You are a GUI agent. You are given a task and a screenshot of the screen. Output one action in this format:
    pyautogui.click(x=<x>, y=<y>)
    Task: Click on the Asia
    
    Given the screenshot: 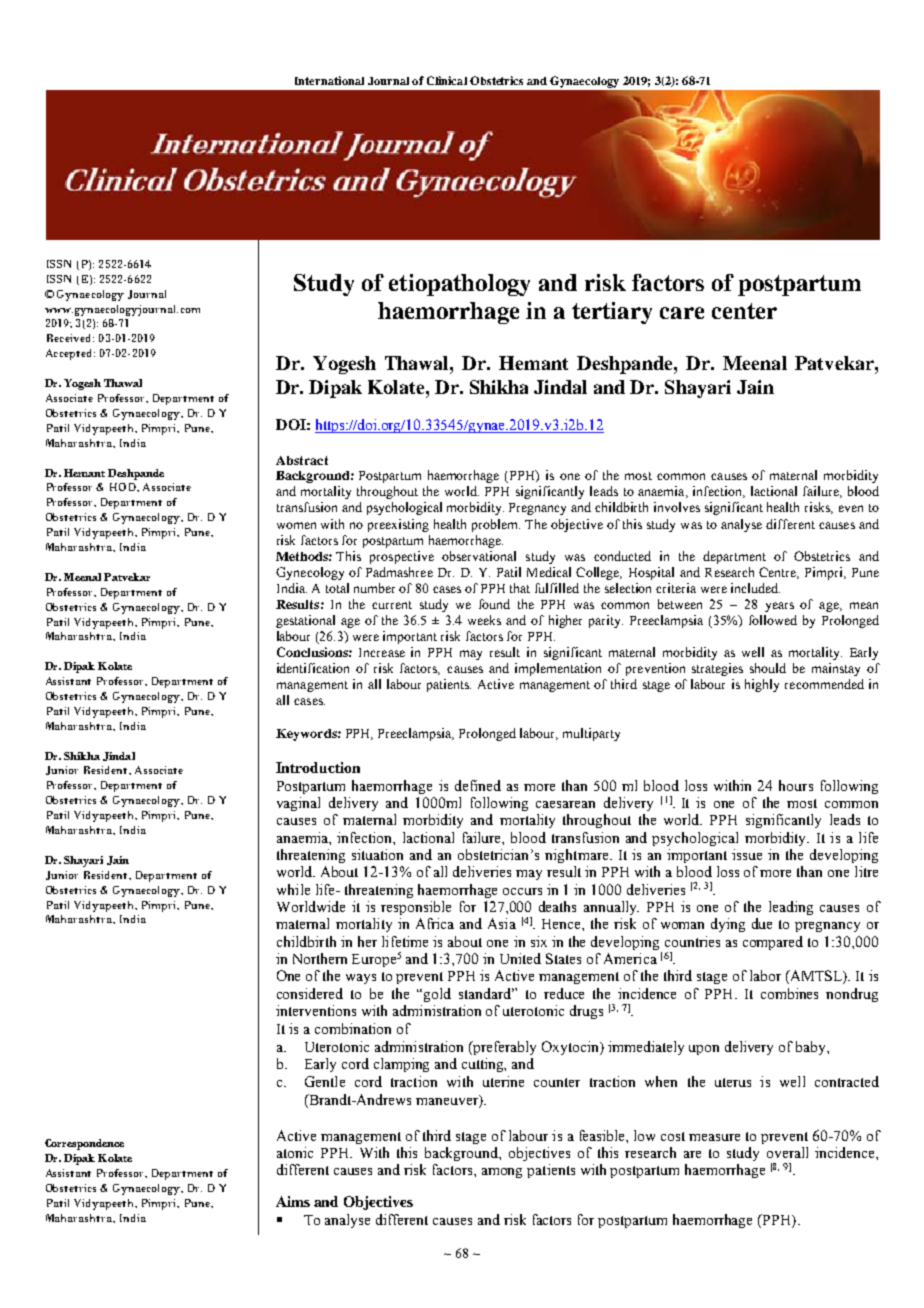 What is the action you would take?
    pyautogui.click(x=502, y=923)
